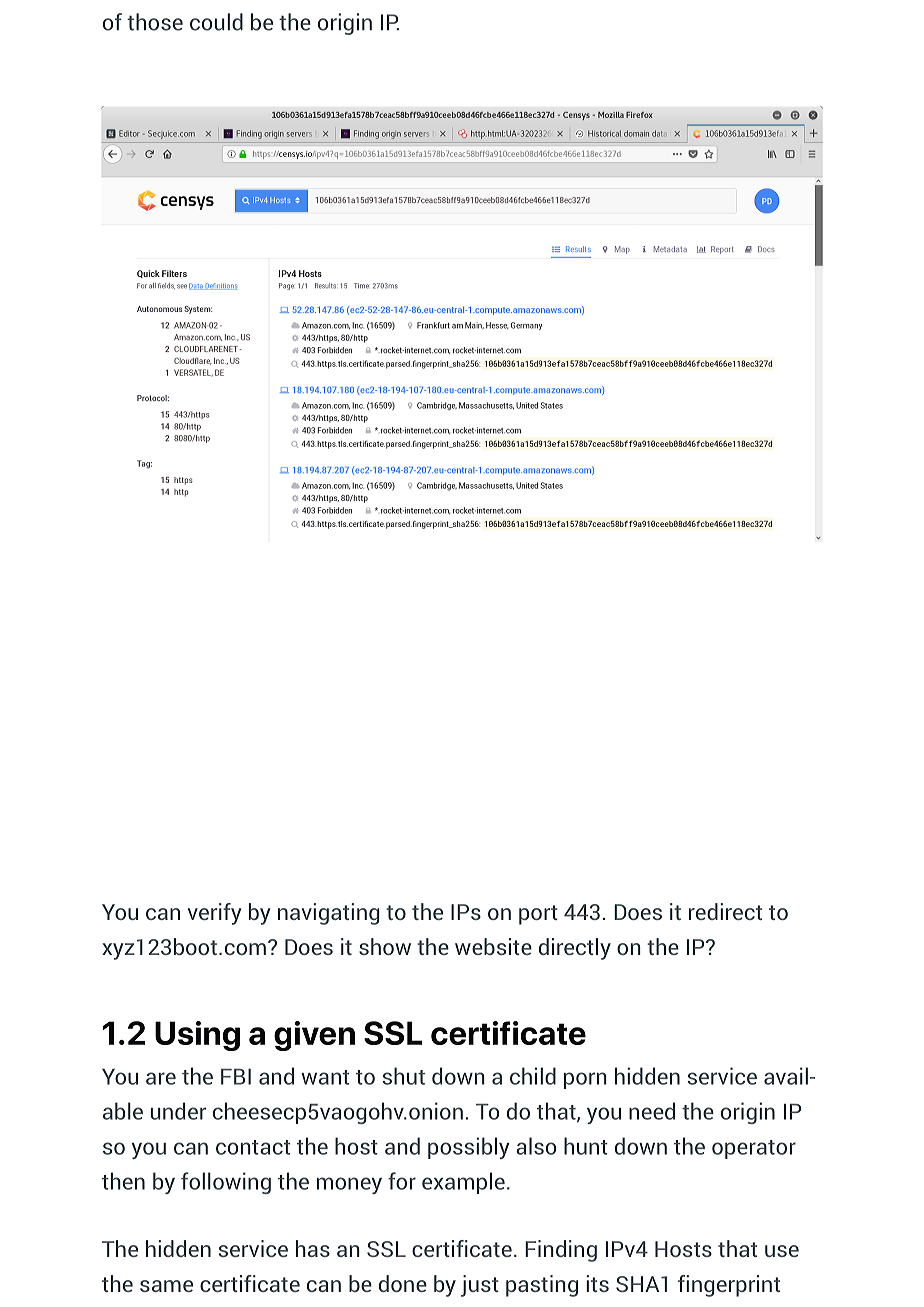 The height and width of the screenshot is (1307, 924). I want to click on FBI, so click(236, 1077).
